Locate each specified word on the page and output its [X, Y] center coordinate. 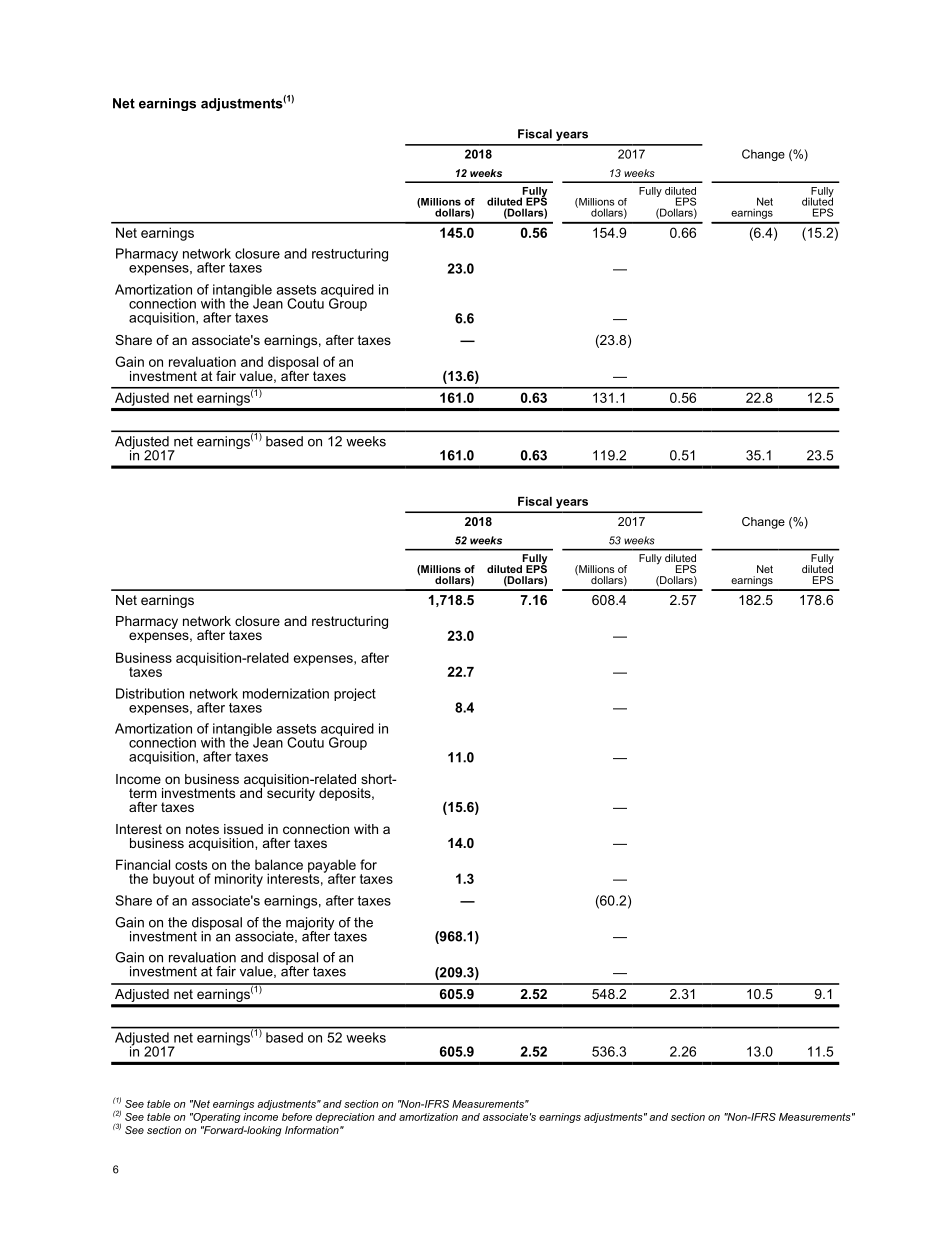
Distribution [150, 693]
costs [191, 865]
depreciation [345, 1118]
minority [239, 880]
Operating [216, 1118]
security [291, 794]
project [355, 694]
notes [202, 829]
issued [243, 829]
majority [310, 925]
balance [279, 864]
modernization [286, 693]
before [297, 1117]
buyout [173, 880]
